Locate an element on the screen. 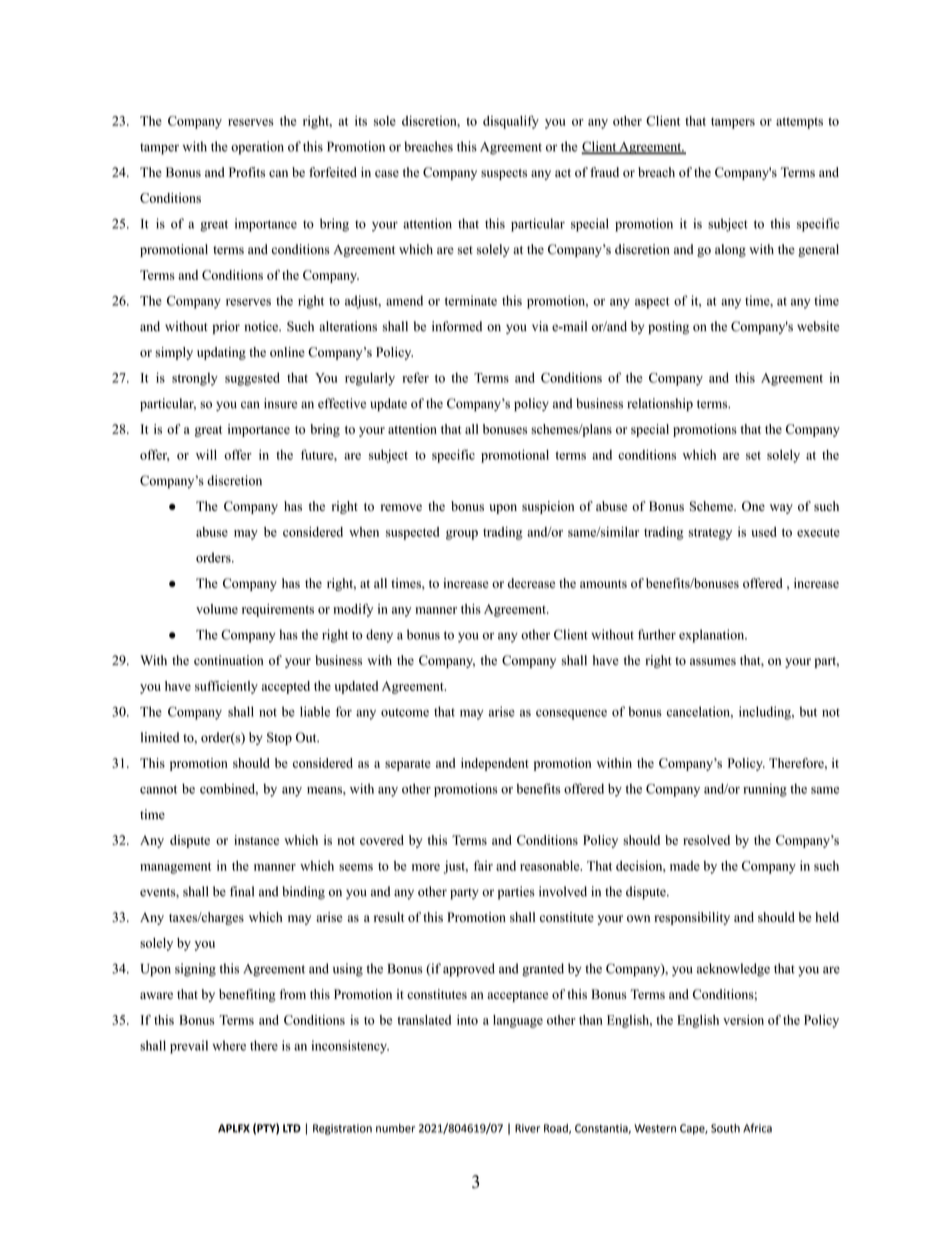 This screenshot has height=1233, width=952. suspicion is located at coordinates (548, 507).
